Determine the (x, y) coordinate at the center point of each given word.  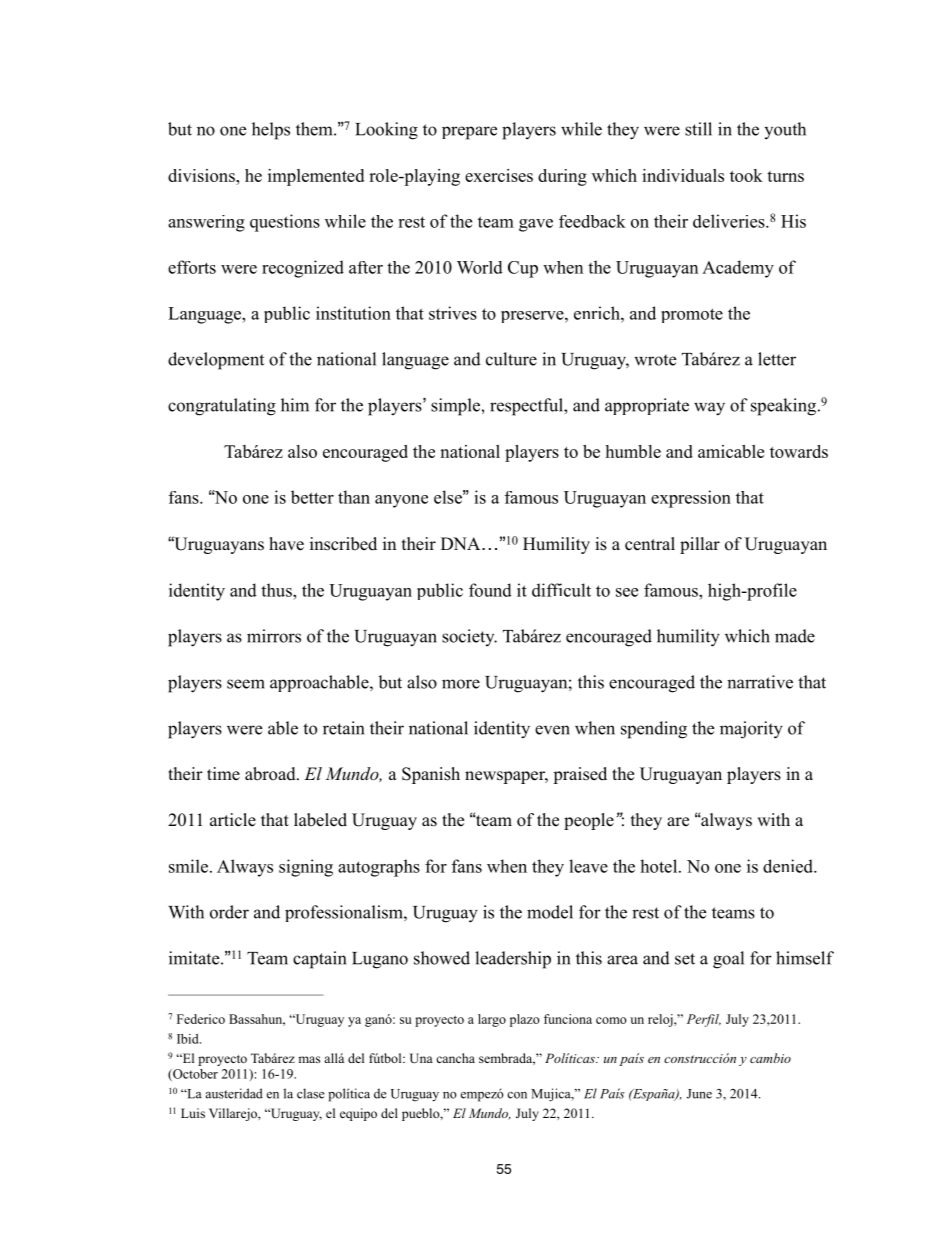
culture (511, 359)
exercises (499, 175)
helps (271, 131)
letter (777, 359)
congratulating (222, 407)
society (469, 637)
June (699, 1094)
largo (492, 1020)
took (746, 175)
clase (310, 1093)
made (795, 636)
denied (789, 866)
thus (277, 590)
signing (306, 868)
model (550, 912)
